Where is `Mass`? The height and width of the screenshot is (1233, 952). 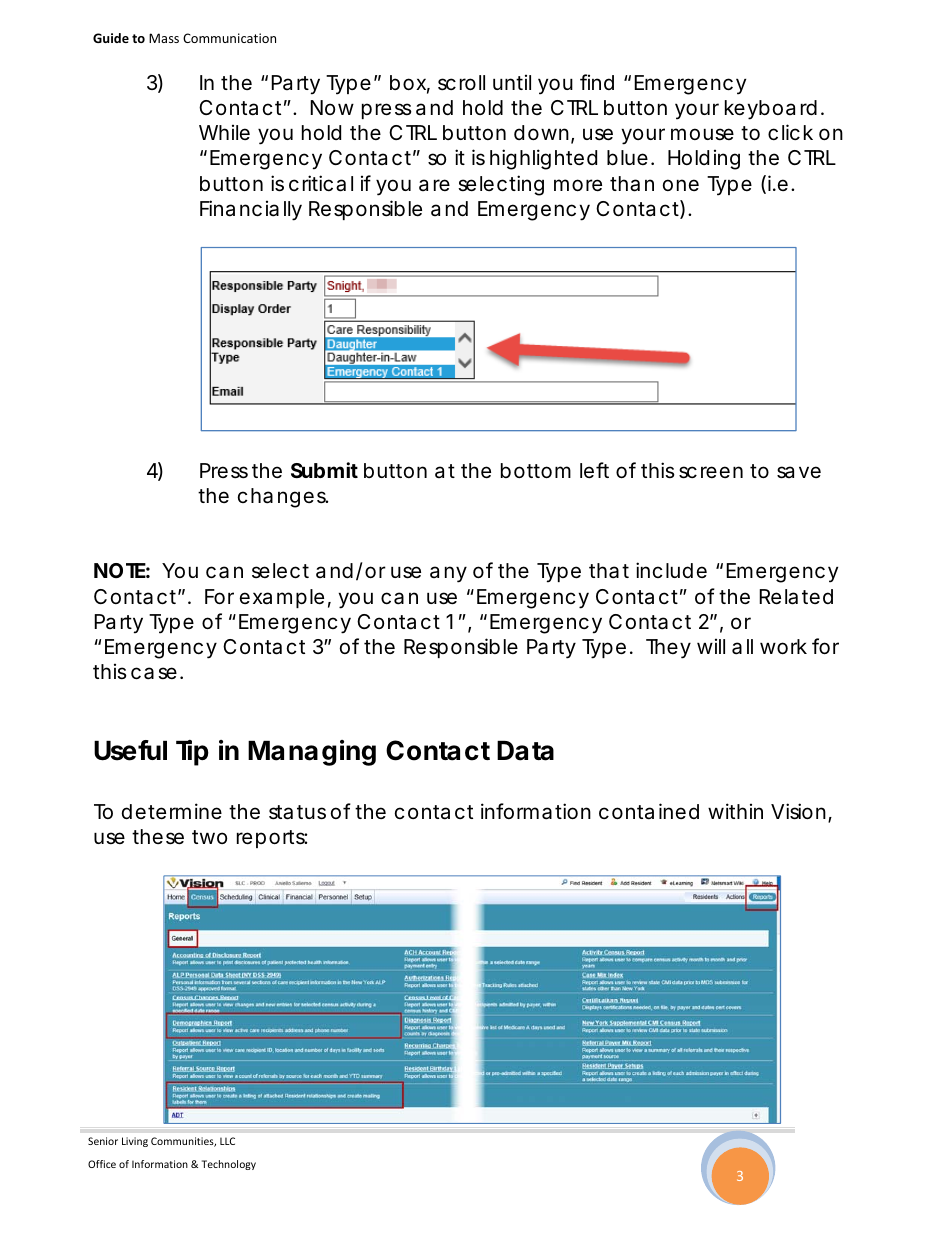
Mass is located at coordinates (164, 38).
